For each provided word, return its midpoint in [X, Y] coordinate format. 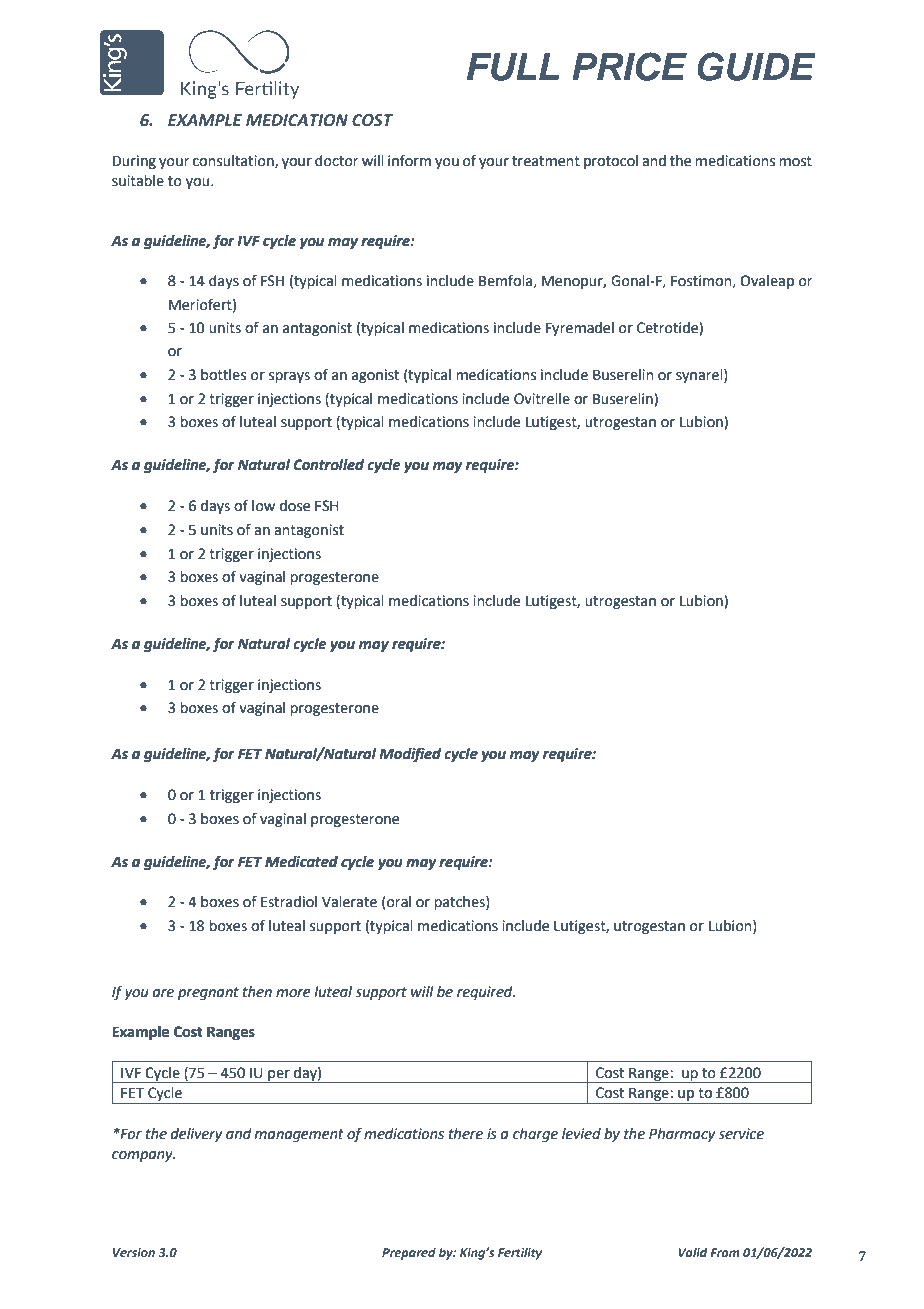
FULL [513, 67]
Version [134, 1252]
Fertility [520, 1253]
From [725, 1252]
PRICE [629, 66]
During [134, 162]
